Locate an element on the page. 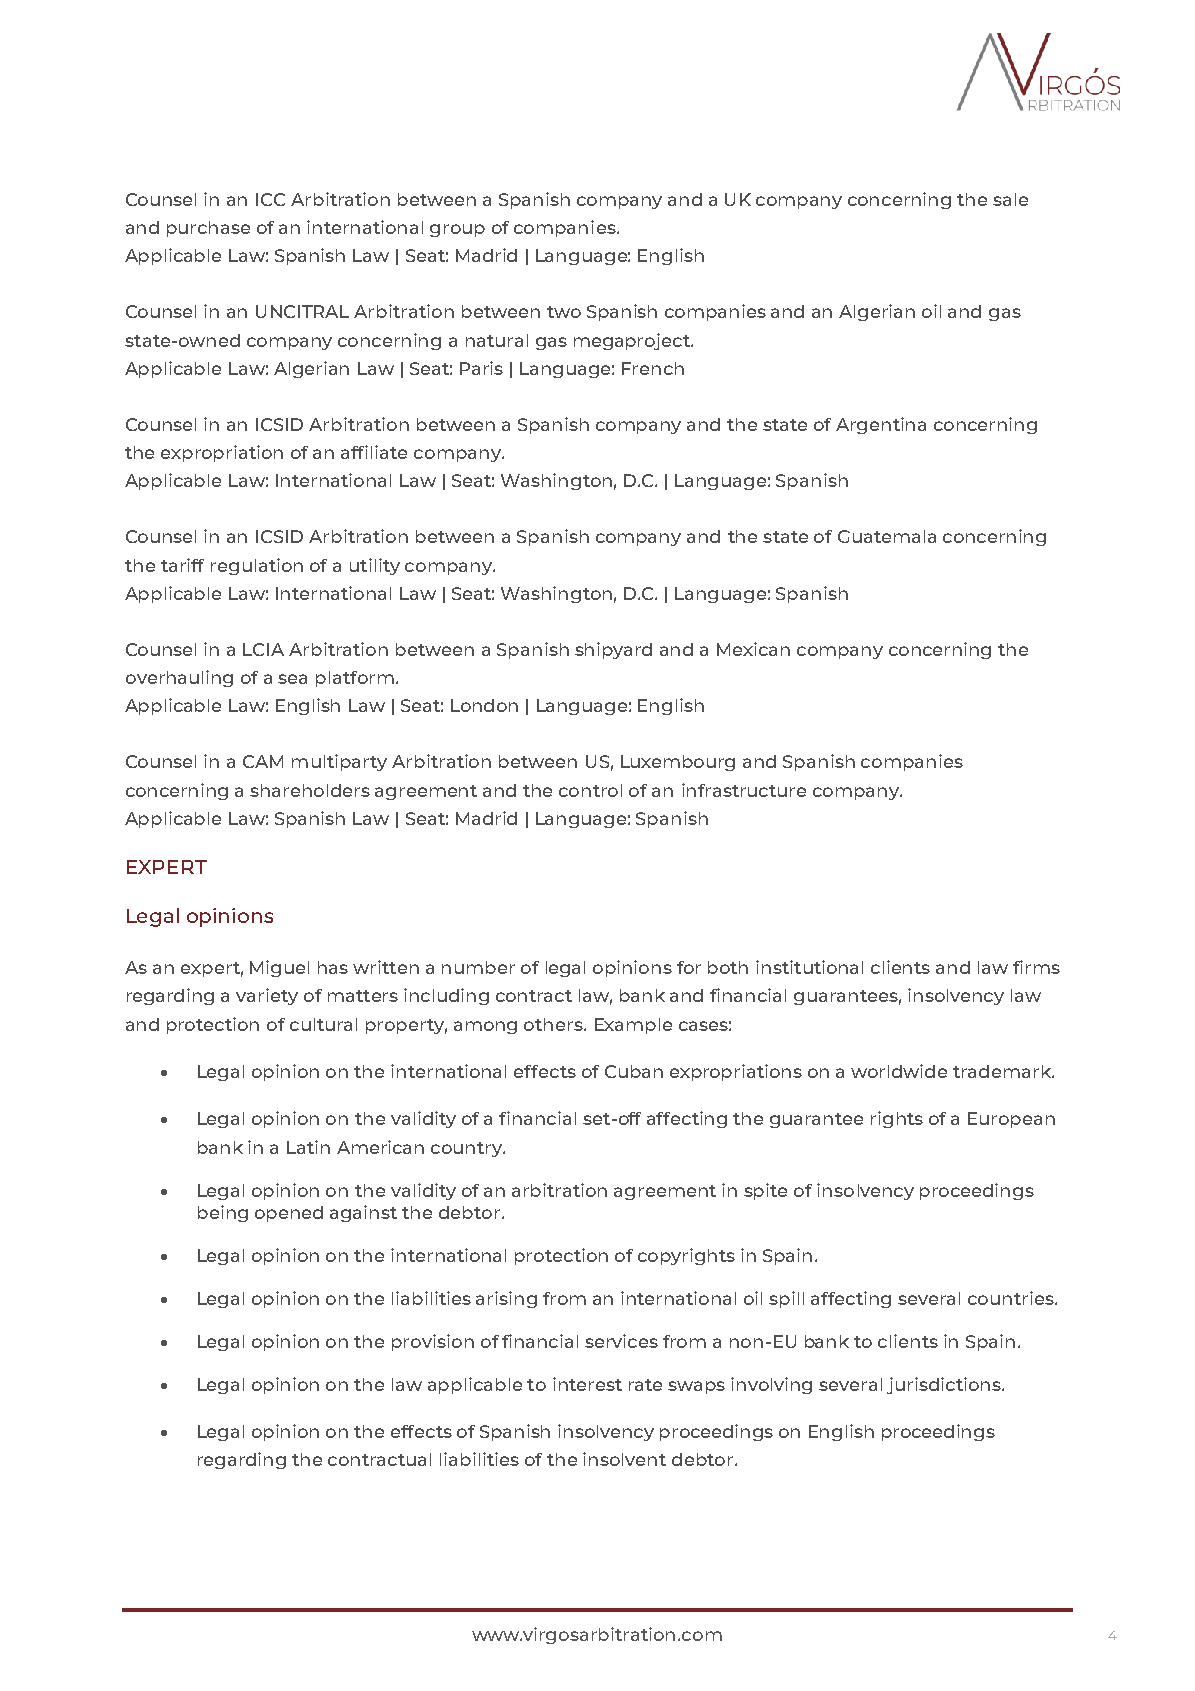  provision is located at coordinates (433, 1342).
